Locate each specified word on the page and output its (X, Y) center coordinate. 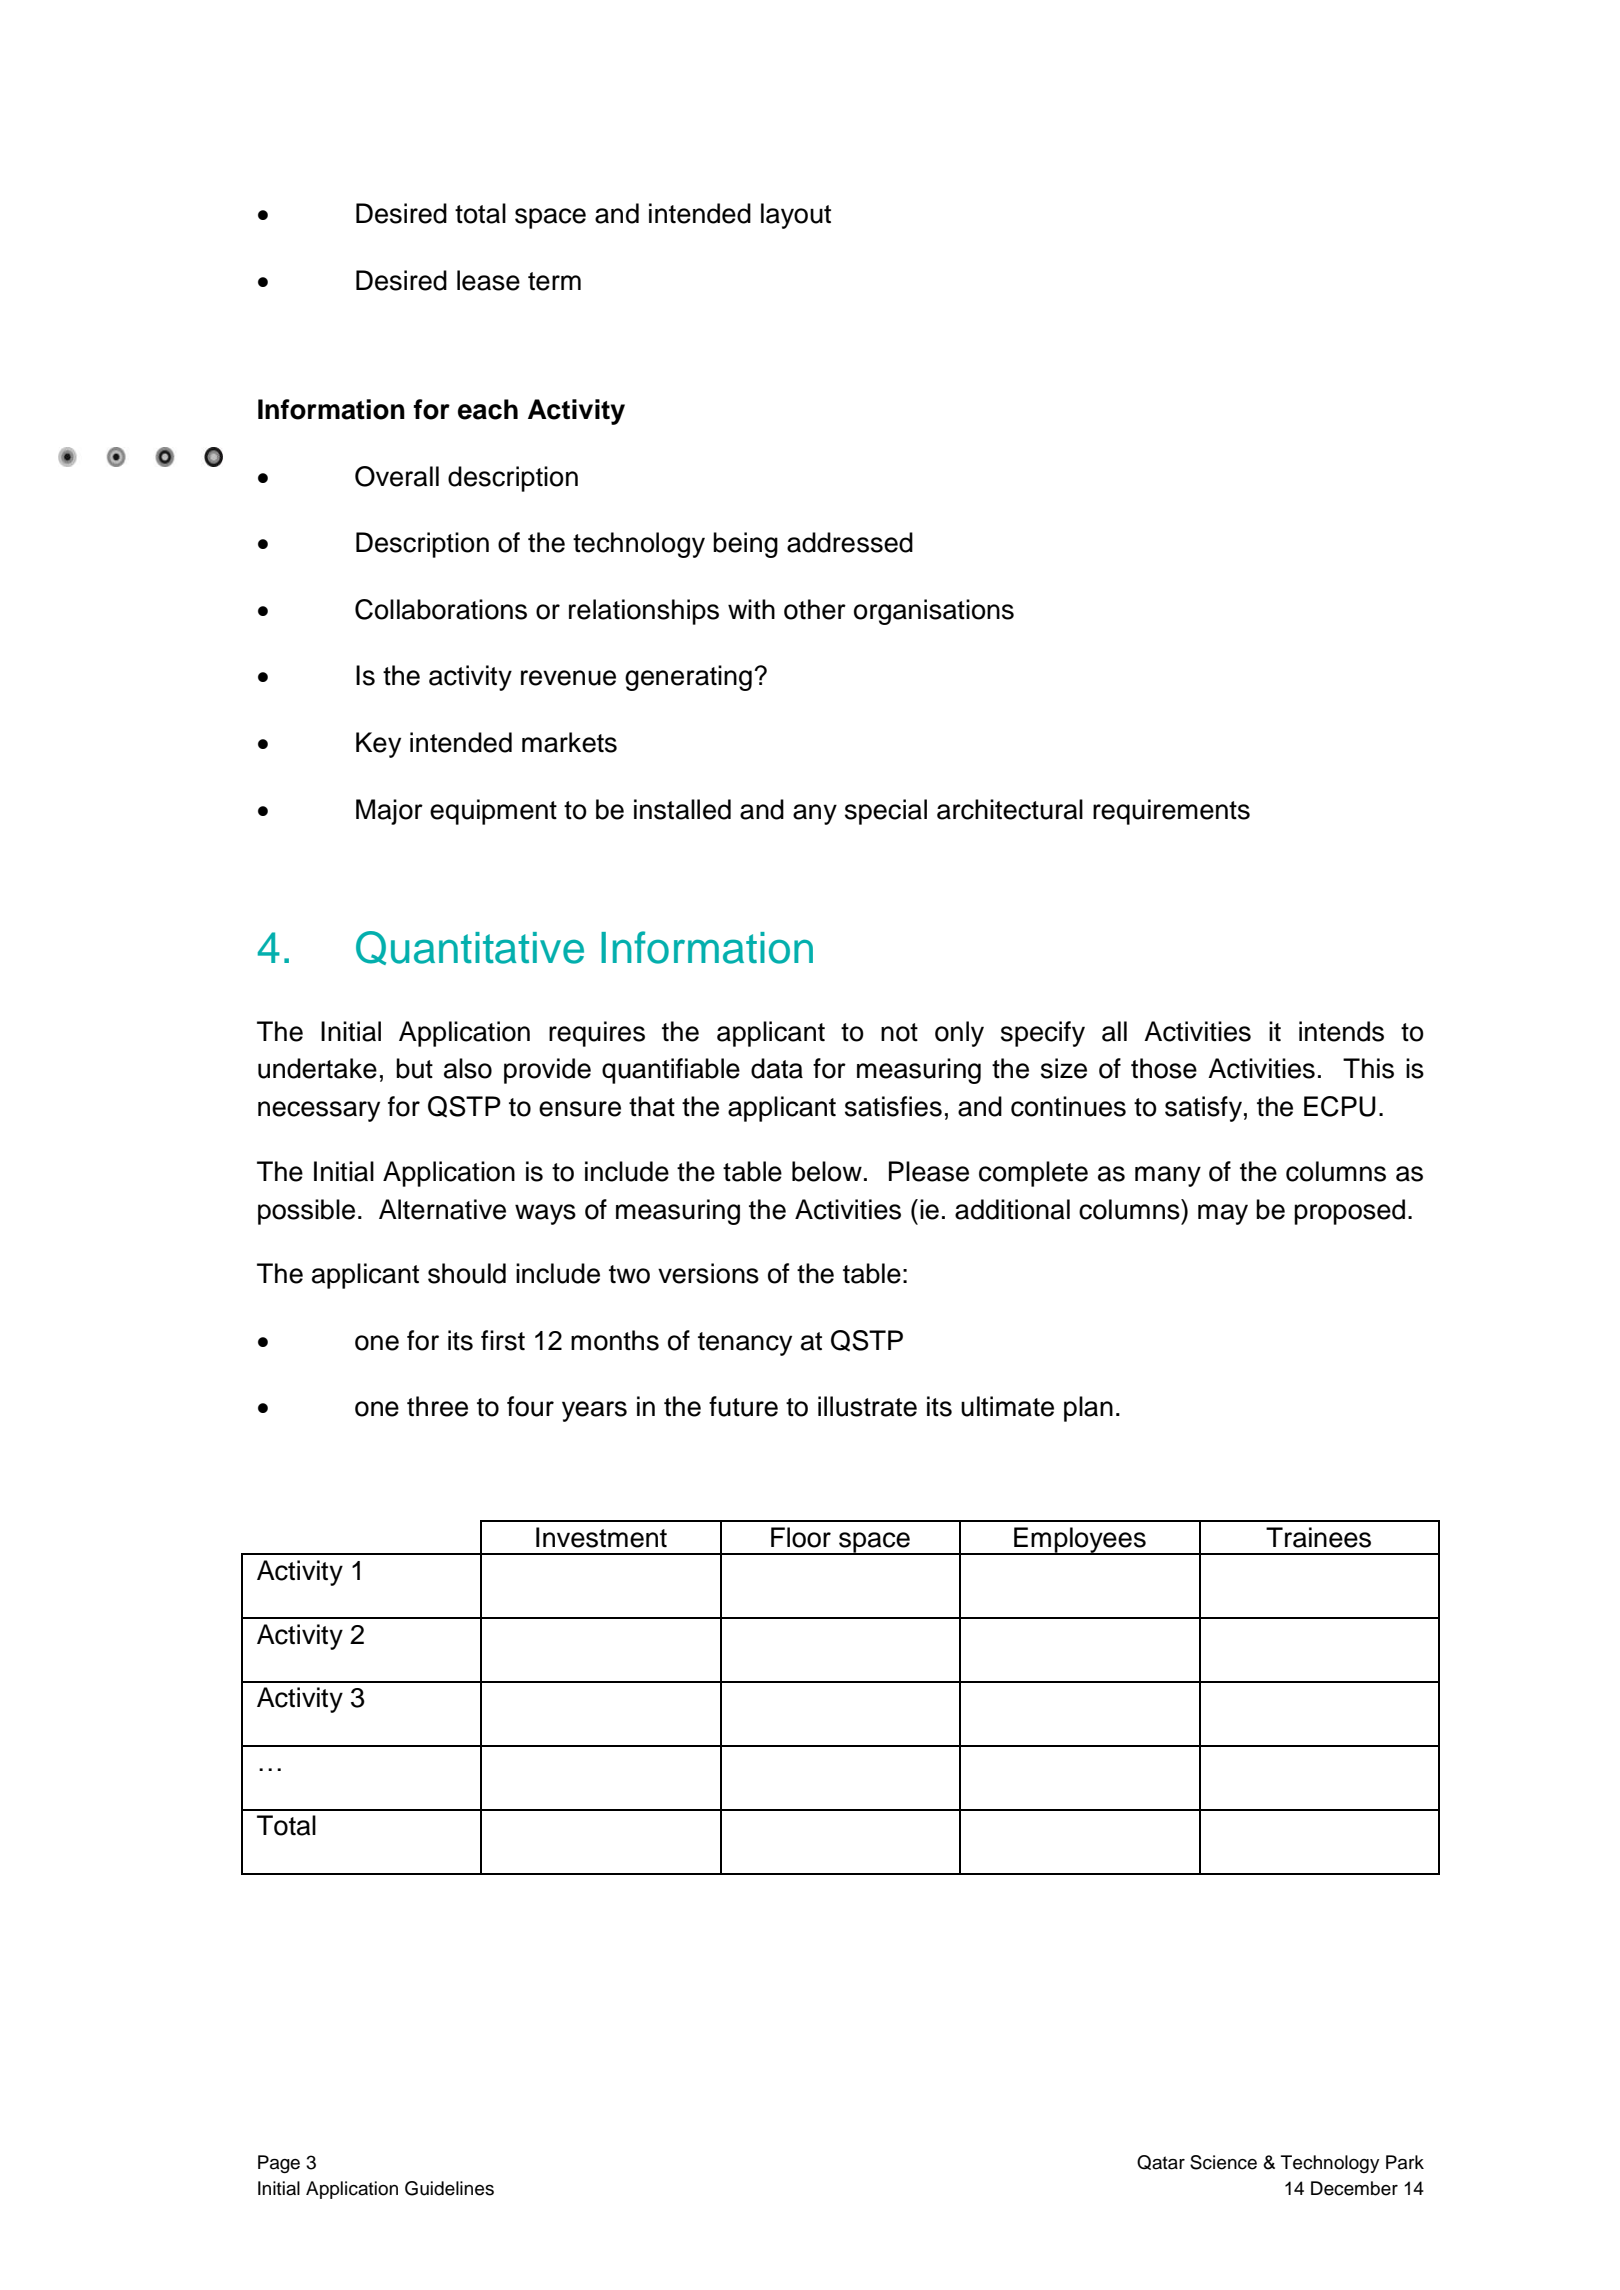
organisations (934, 612)
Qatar (1161, 2162)
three (437, 1406)
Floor (801, 1537)
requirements (1171, 812)
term (554, 281)
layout (796, 216)
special (886, 812)
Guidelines (449, 2188)
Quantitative (470, 948)
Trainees (1318, 1537)
